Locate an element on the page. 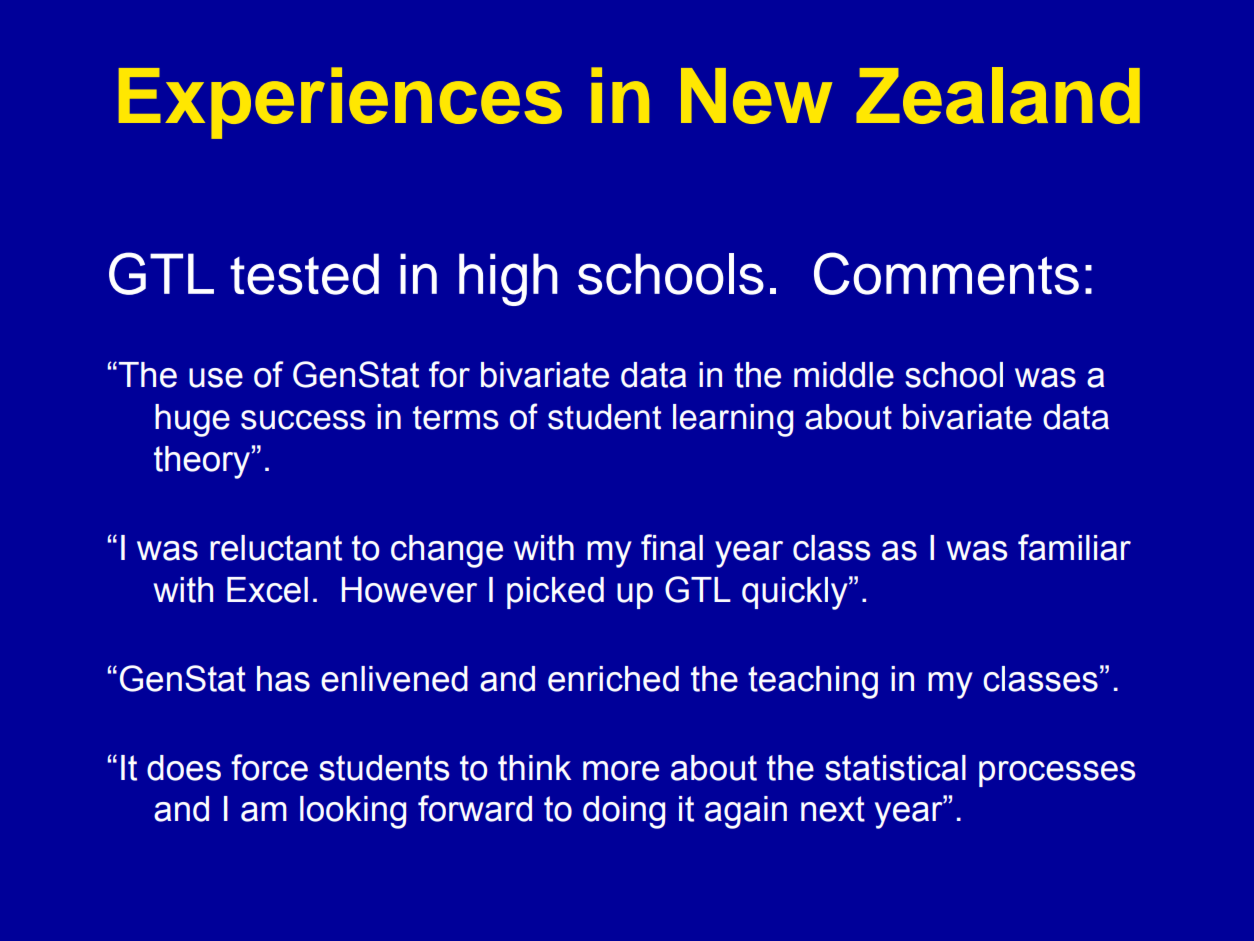 The width and height of the page is (1254, 941). use is located at coordinates (216, 378).
